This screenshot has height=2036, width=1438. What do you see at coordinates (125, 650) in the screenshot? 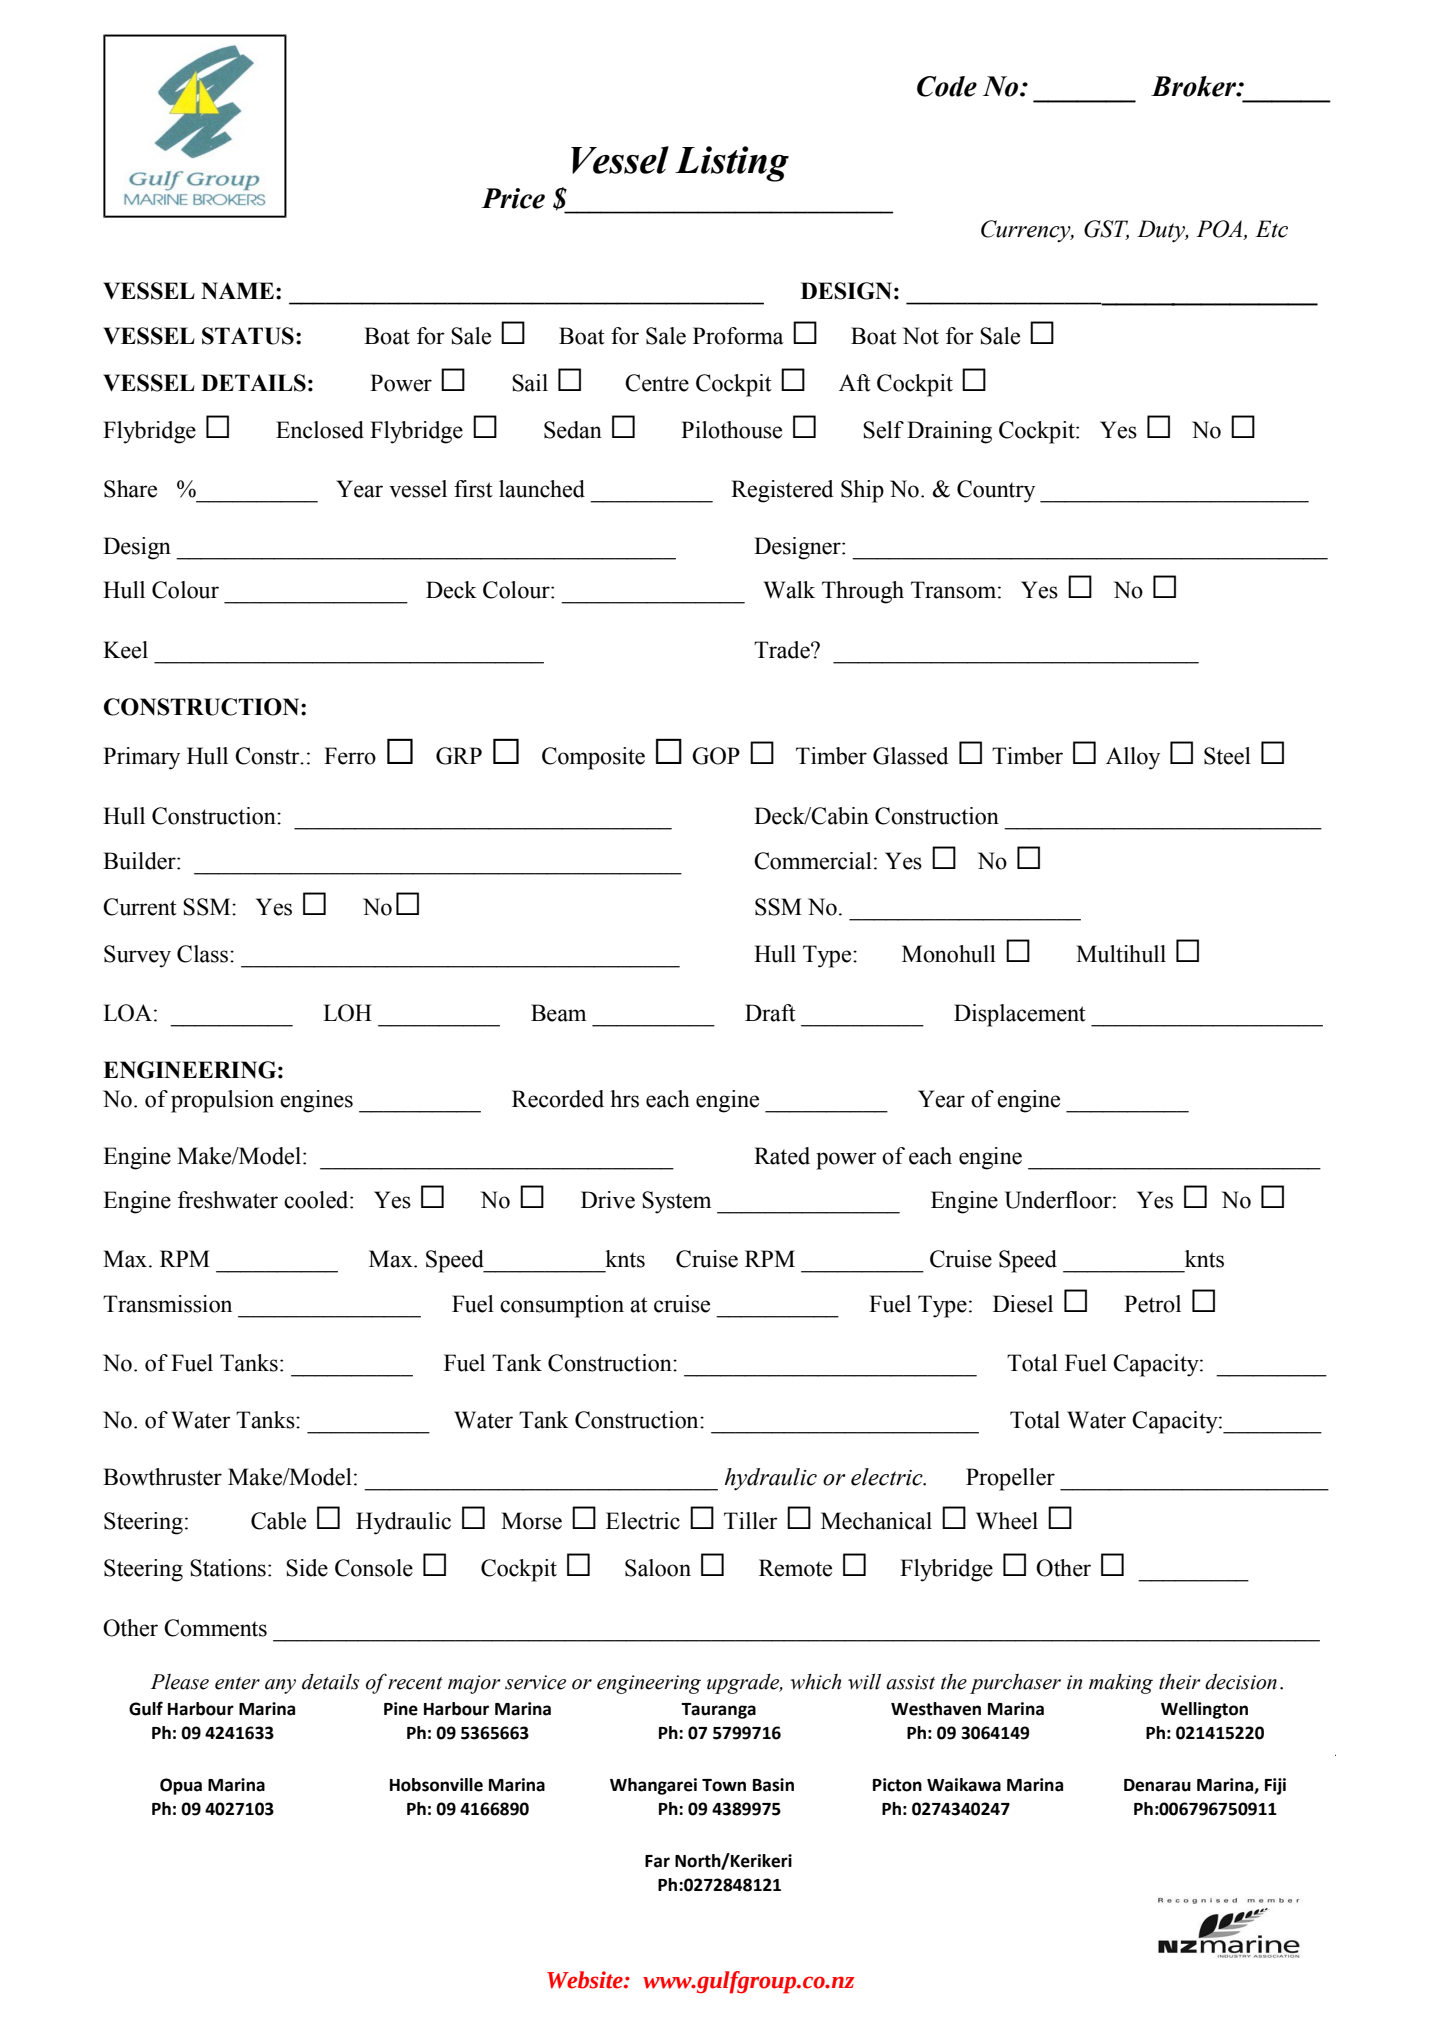
I see `Keel` at bounding box center [125, 650].
